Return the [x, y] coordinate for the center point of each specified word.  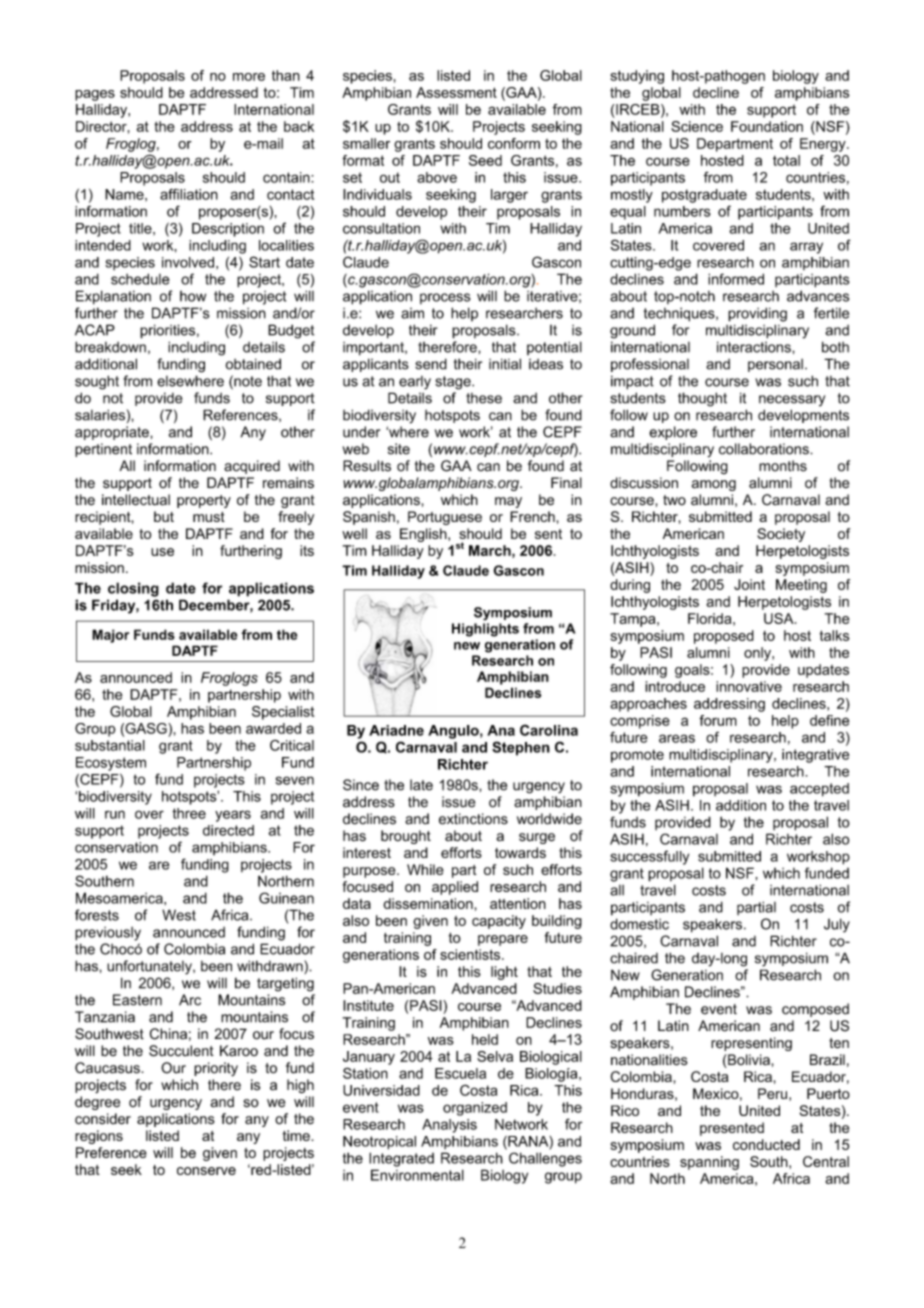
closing [133, 589]
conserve [206, 1171]
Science [697, 126]
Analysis [449, 1126]
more [249, 77]
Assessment [456, 92]
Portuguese [445, 518]
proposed [724, 637]
